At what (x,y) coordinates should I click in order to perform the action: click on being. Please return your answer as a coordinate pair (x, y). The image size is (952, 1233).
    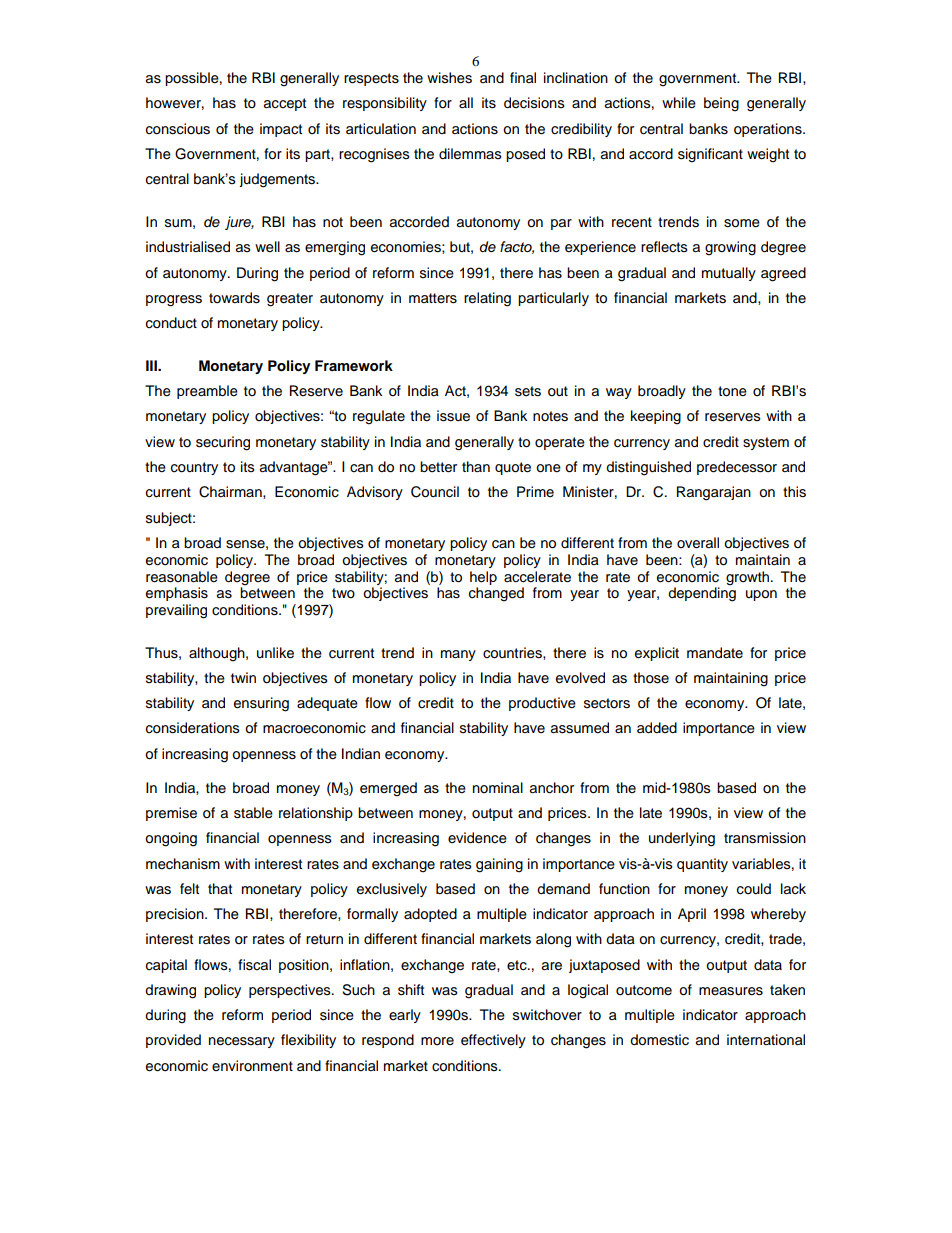
    Looking at the image, I should click on (721, 104).
